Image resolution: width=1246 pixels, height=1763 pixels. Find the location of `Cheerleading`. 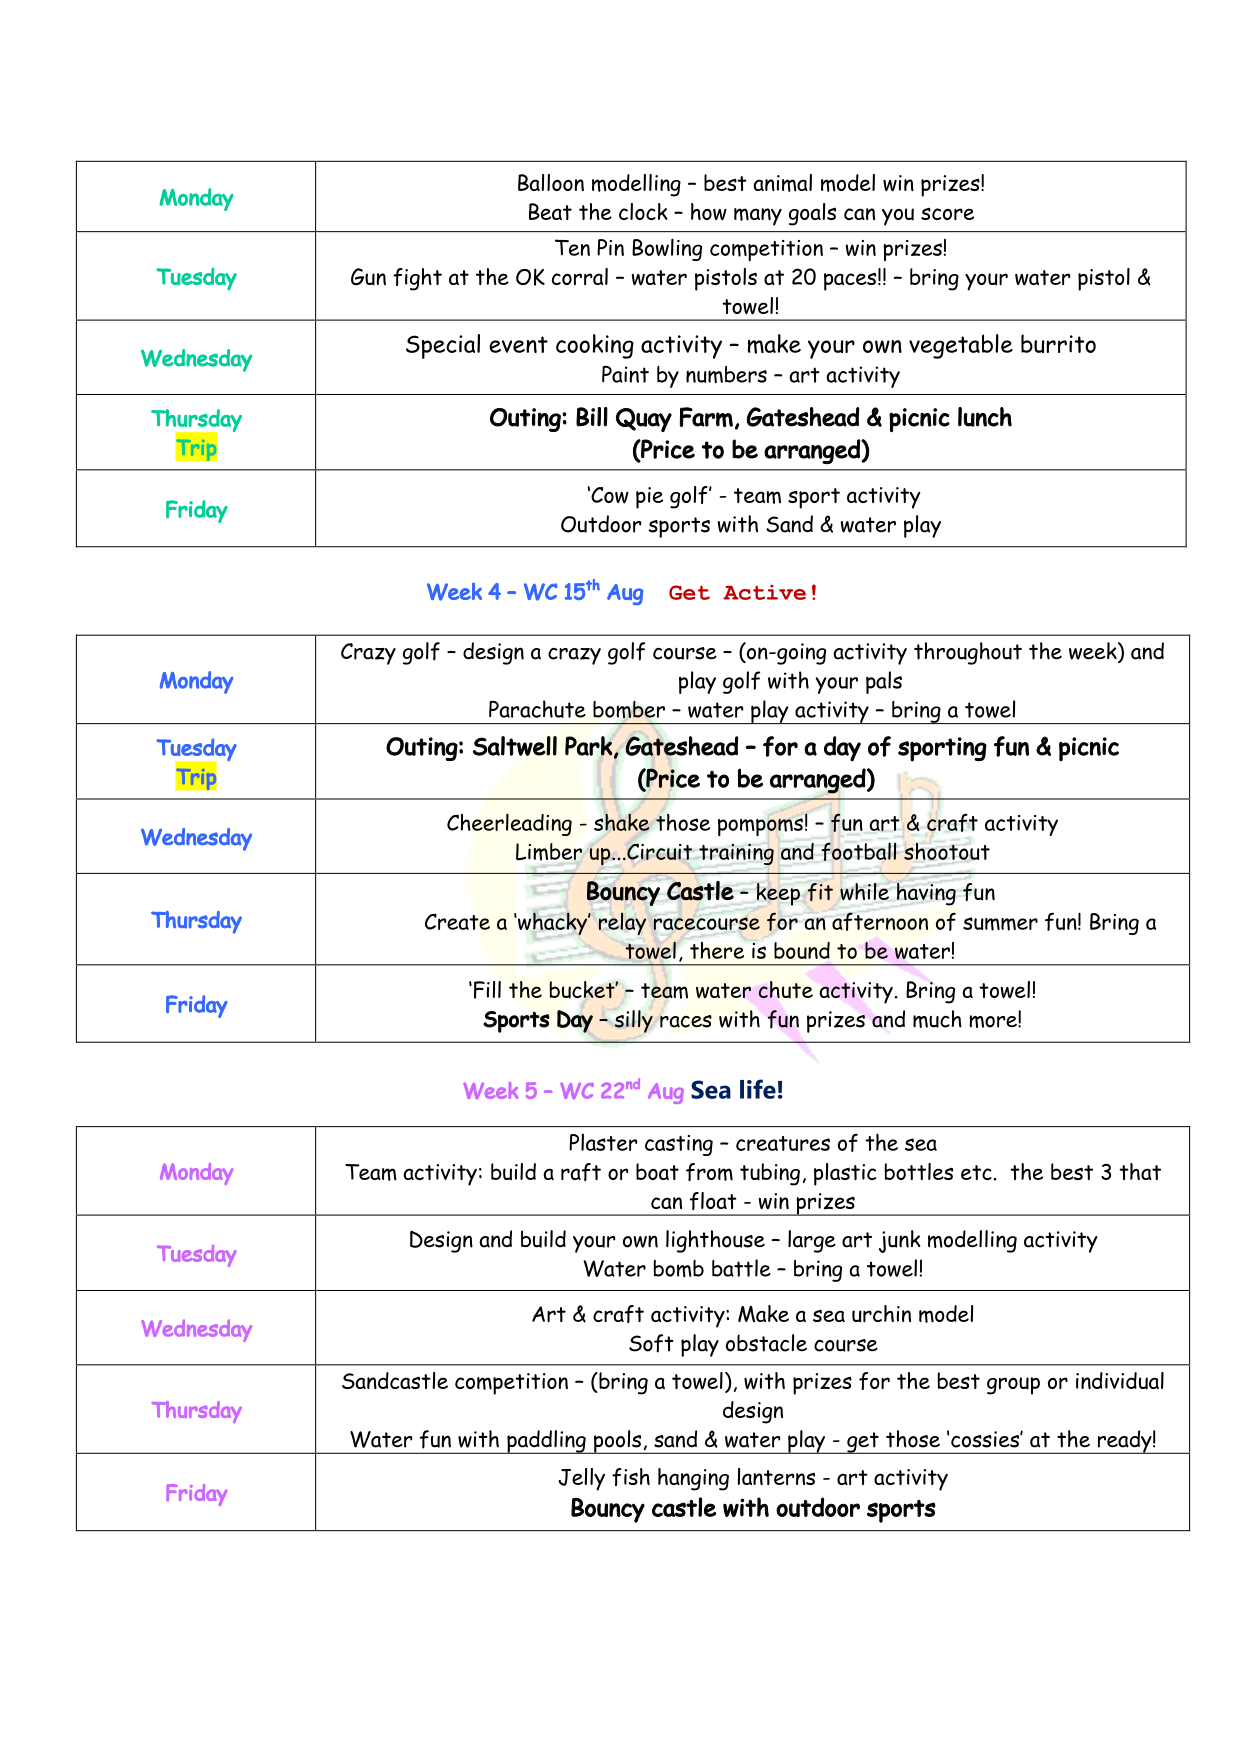

Cheerleading is located at coordinates (509, 824).
